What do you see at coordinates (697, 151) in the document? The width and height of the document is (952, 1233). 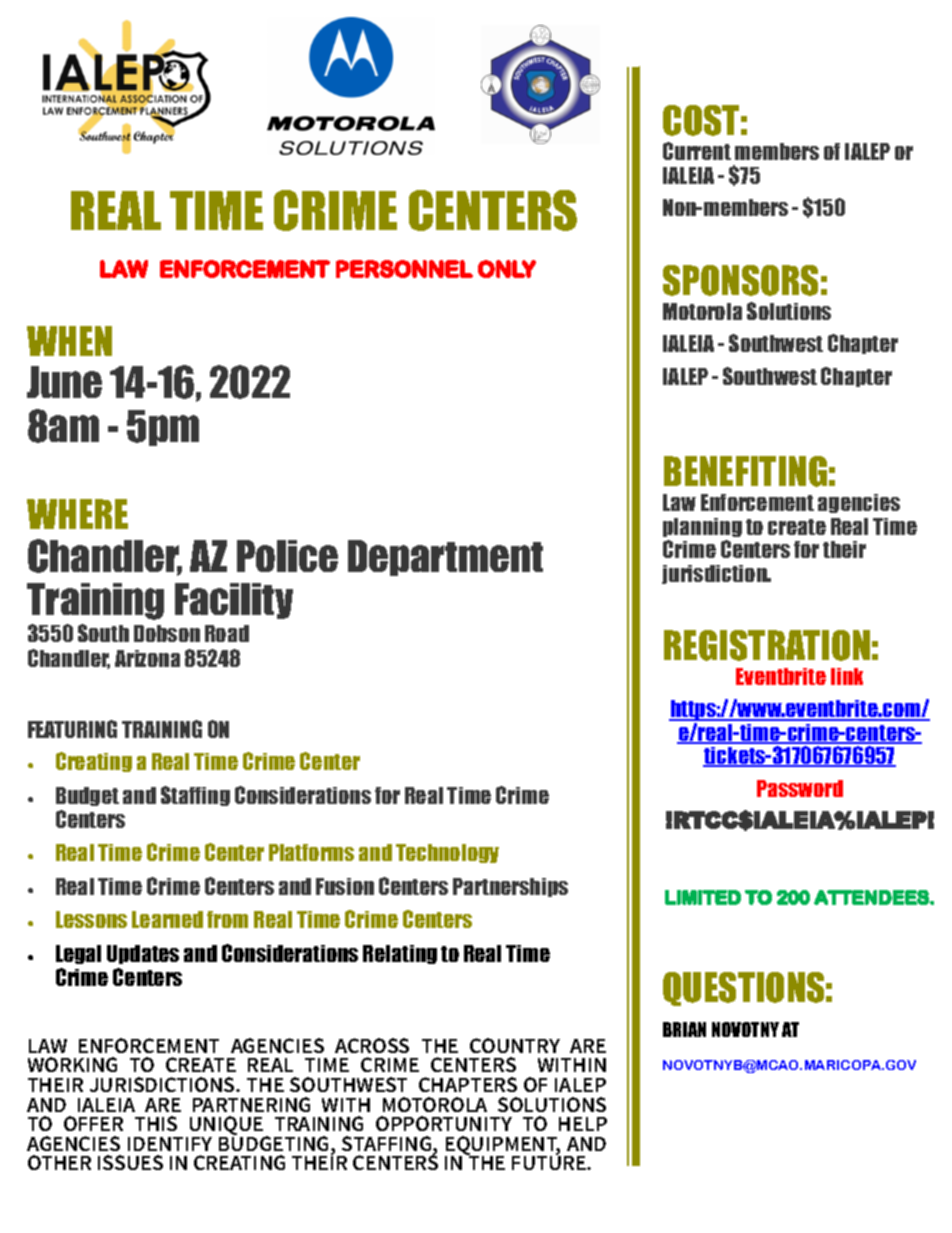 I see `Current` at bounding box center [697, 151].
